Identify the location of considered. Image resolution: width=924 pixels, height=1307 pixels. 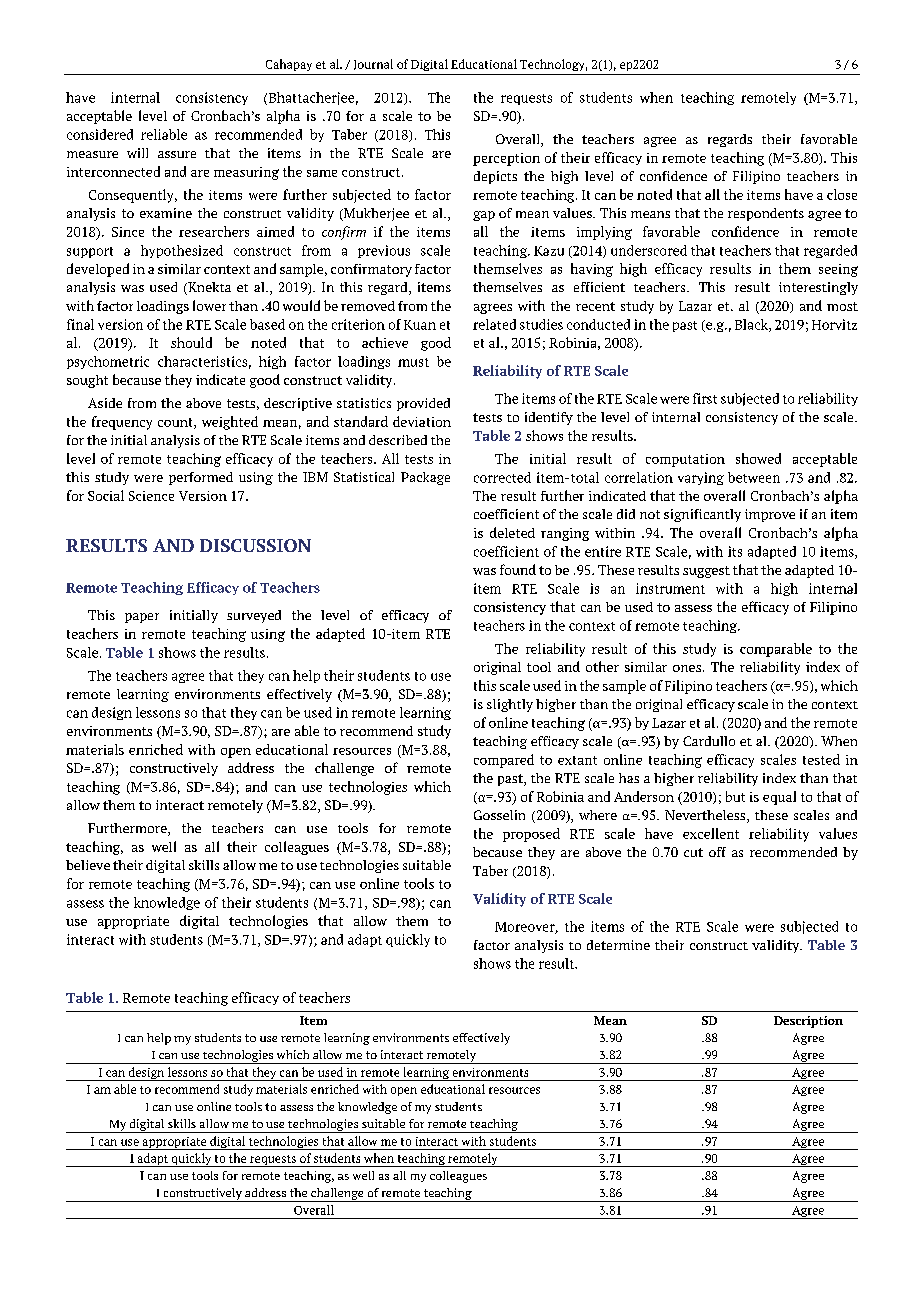
(100, 134).
